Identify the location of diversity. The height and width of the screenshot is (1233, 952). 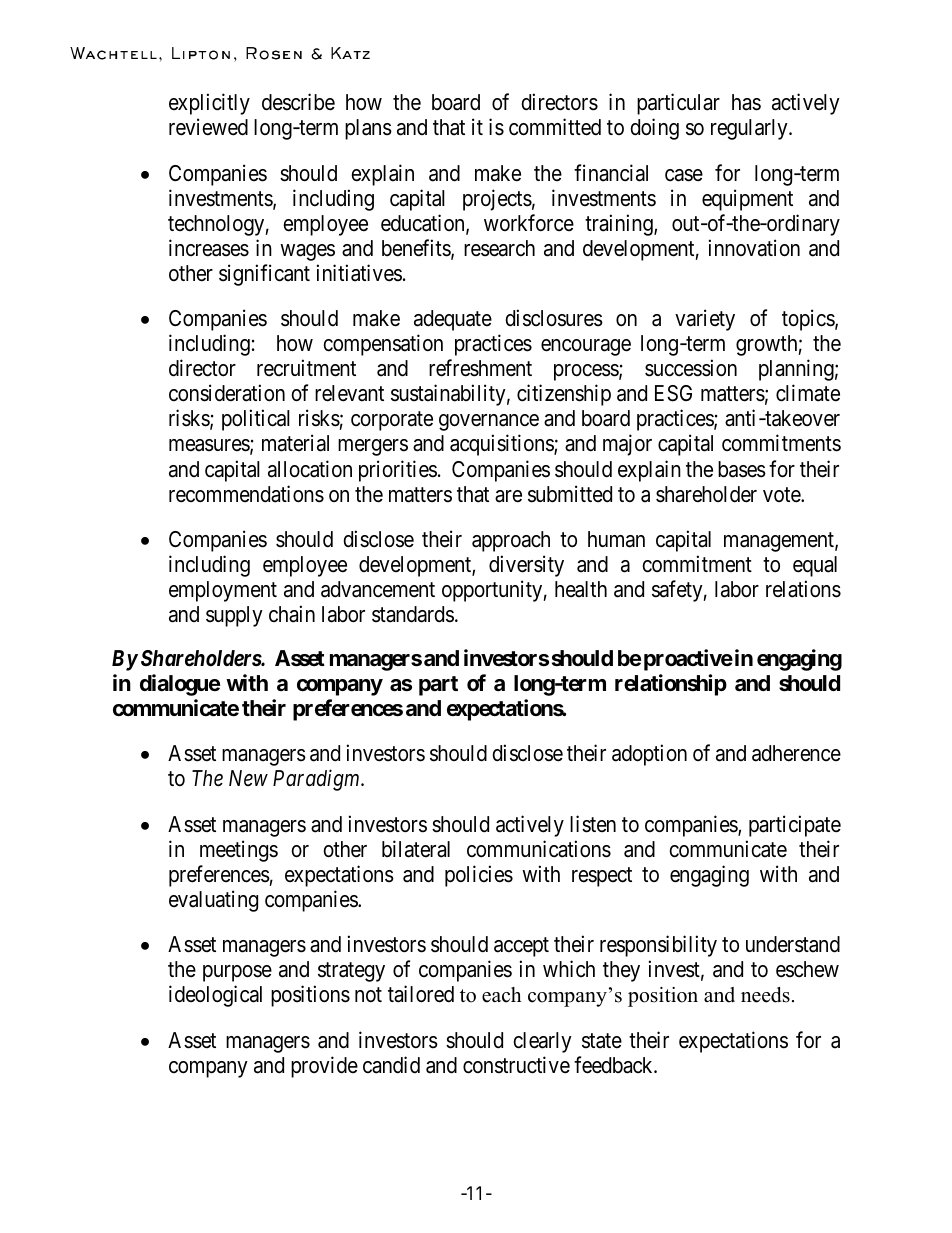
(526, 566).
